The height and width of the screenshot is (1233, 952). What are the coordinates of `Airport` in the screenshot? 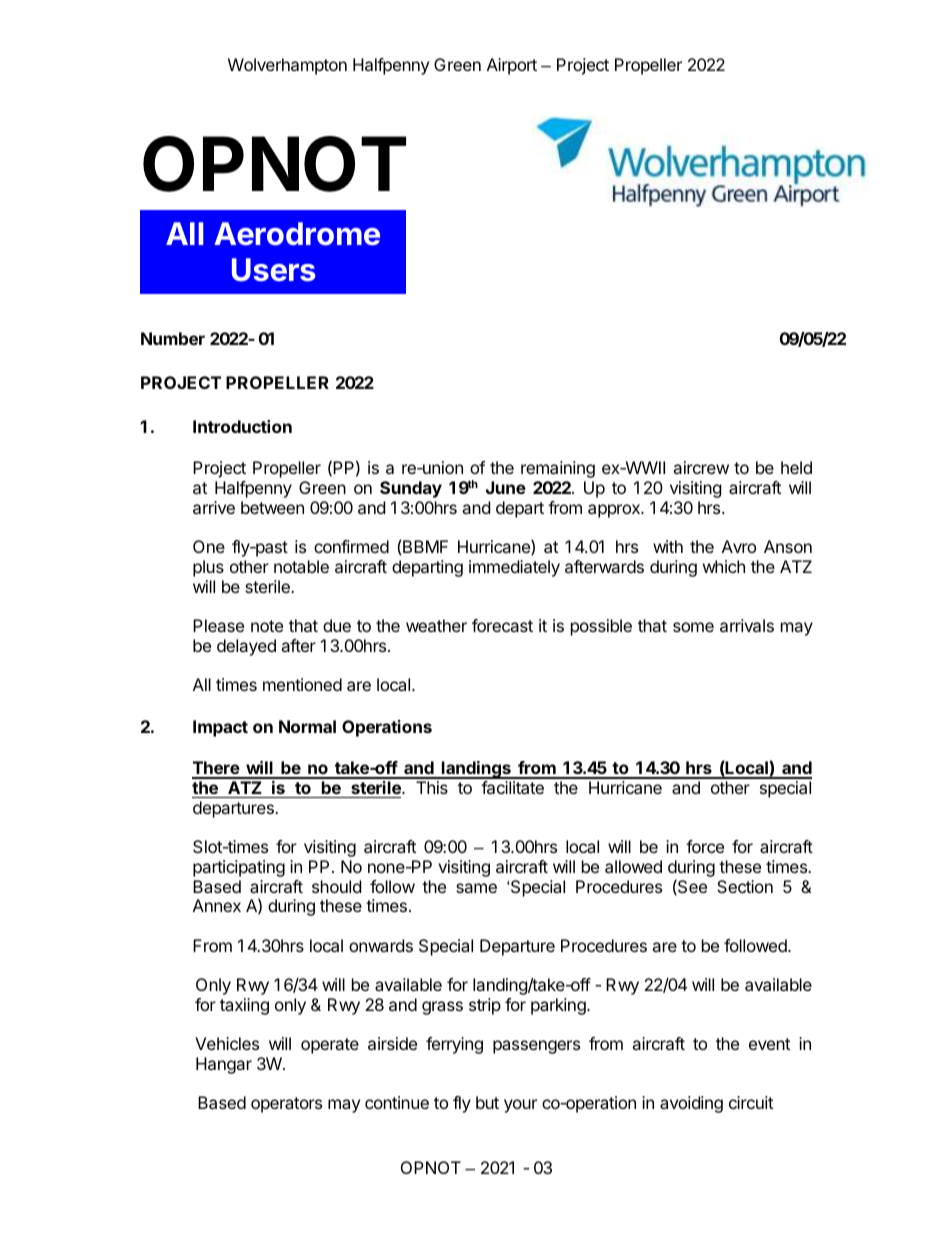 It's located at (512, 66).
